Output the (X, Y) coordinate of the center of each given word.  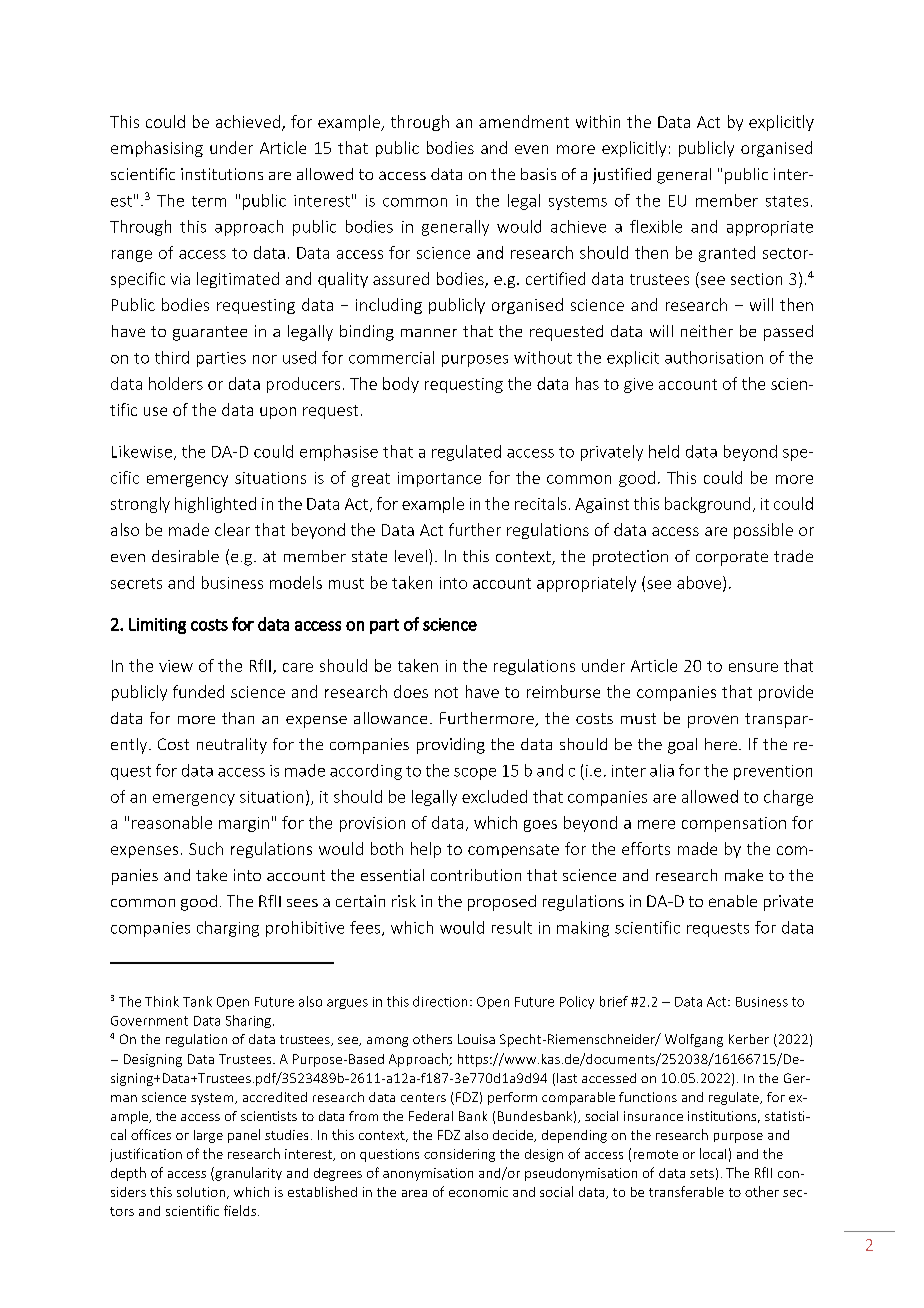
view (176, 666)
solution (202, 1193)
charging (228, 929)
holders (176, 383)
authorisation (714, 357)
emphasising (157, 149)
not (446, 692)
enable (733, 901)
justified (622, 176)
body (401, 385)
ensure (753, 667)
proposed (502, 903)
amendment (524, 121)
